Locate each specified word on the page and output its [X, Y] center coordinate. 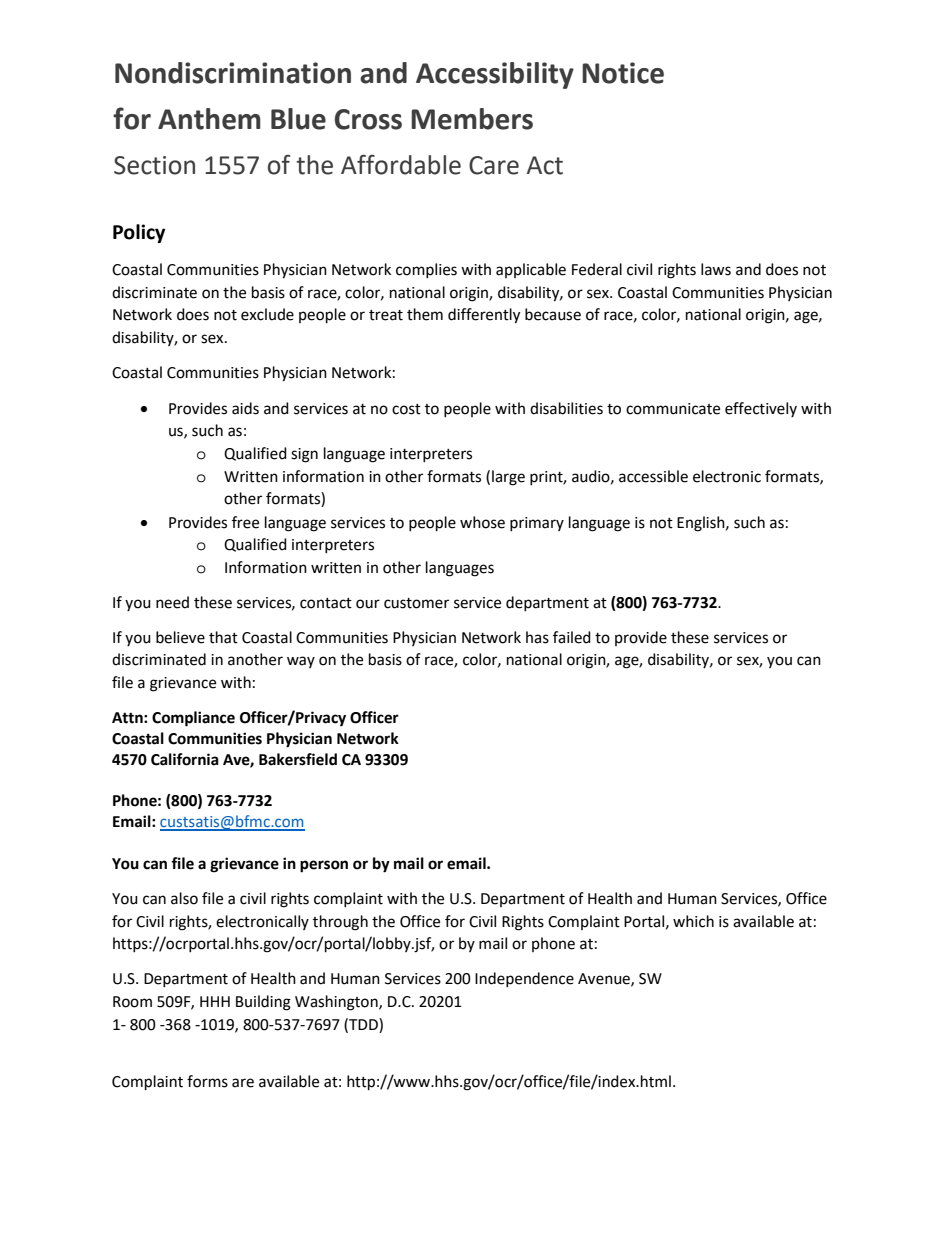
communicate [673, 409]
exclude [267, 314]
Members [472, 119]
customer [416, 603]
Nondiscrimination [233, 73]
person [324, 866]
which [693, 921]
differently [484, 316]
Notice [623, 73]
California [185, 759]
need [172, 602]
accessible [653, 476]
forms [207, 1081]
